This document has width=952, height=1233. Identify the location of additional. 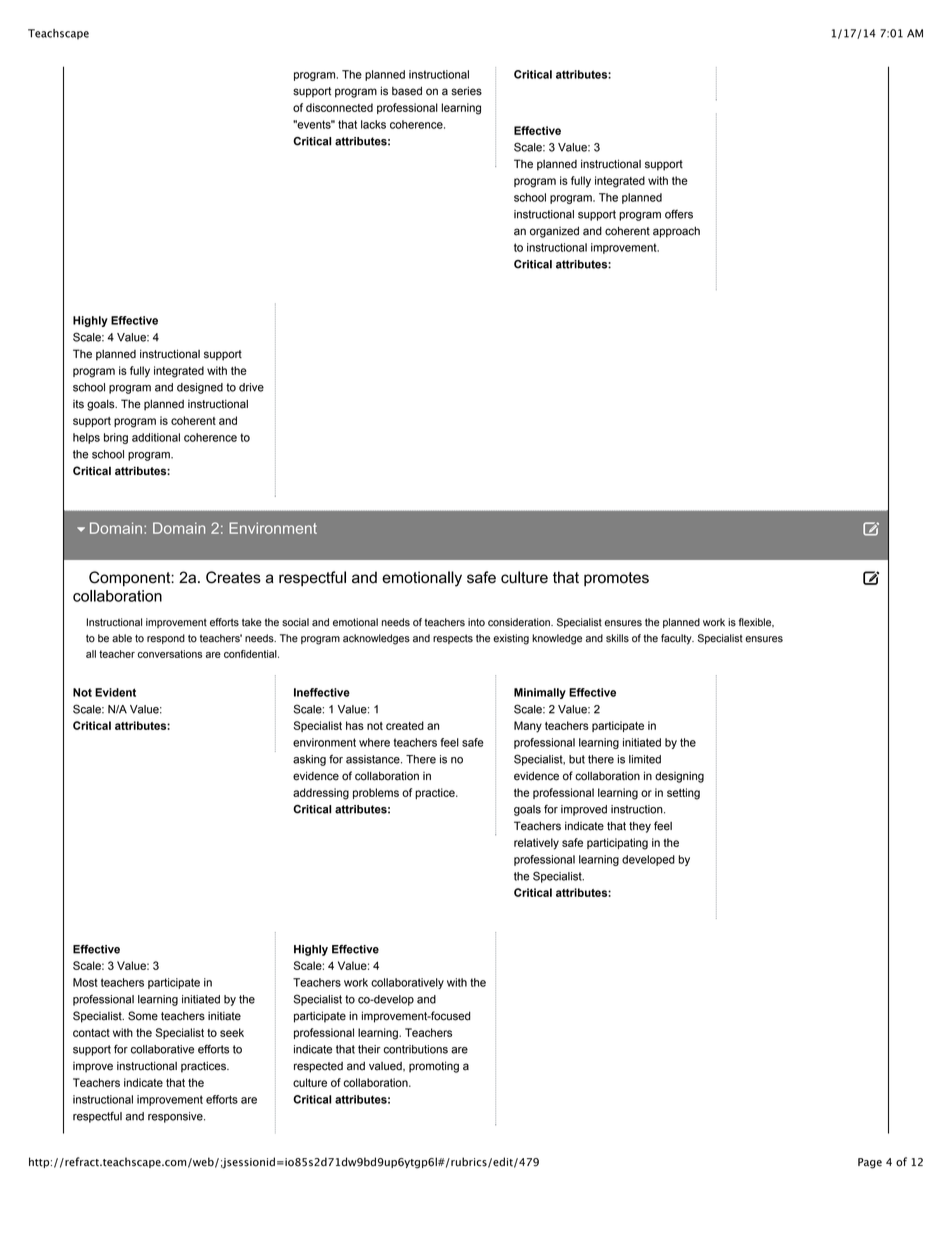
(156, 437).
